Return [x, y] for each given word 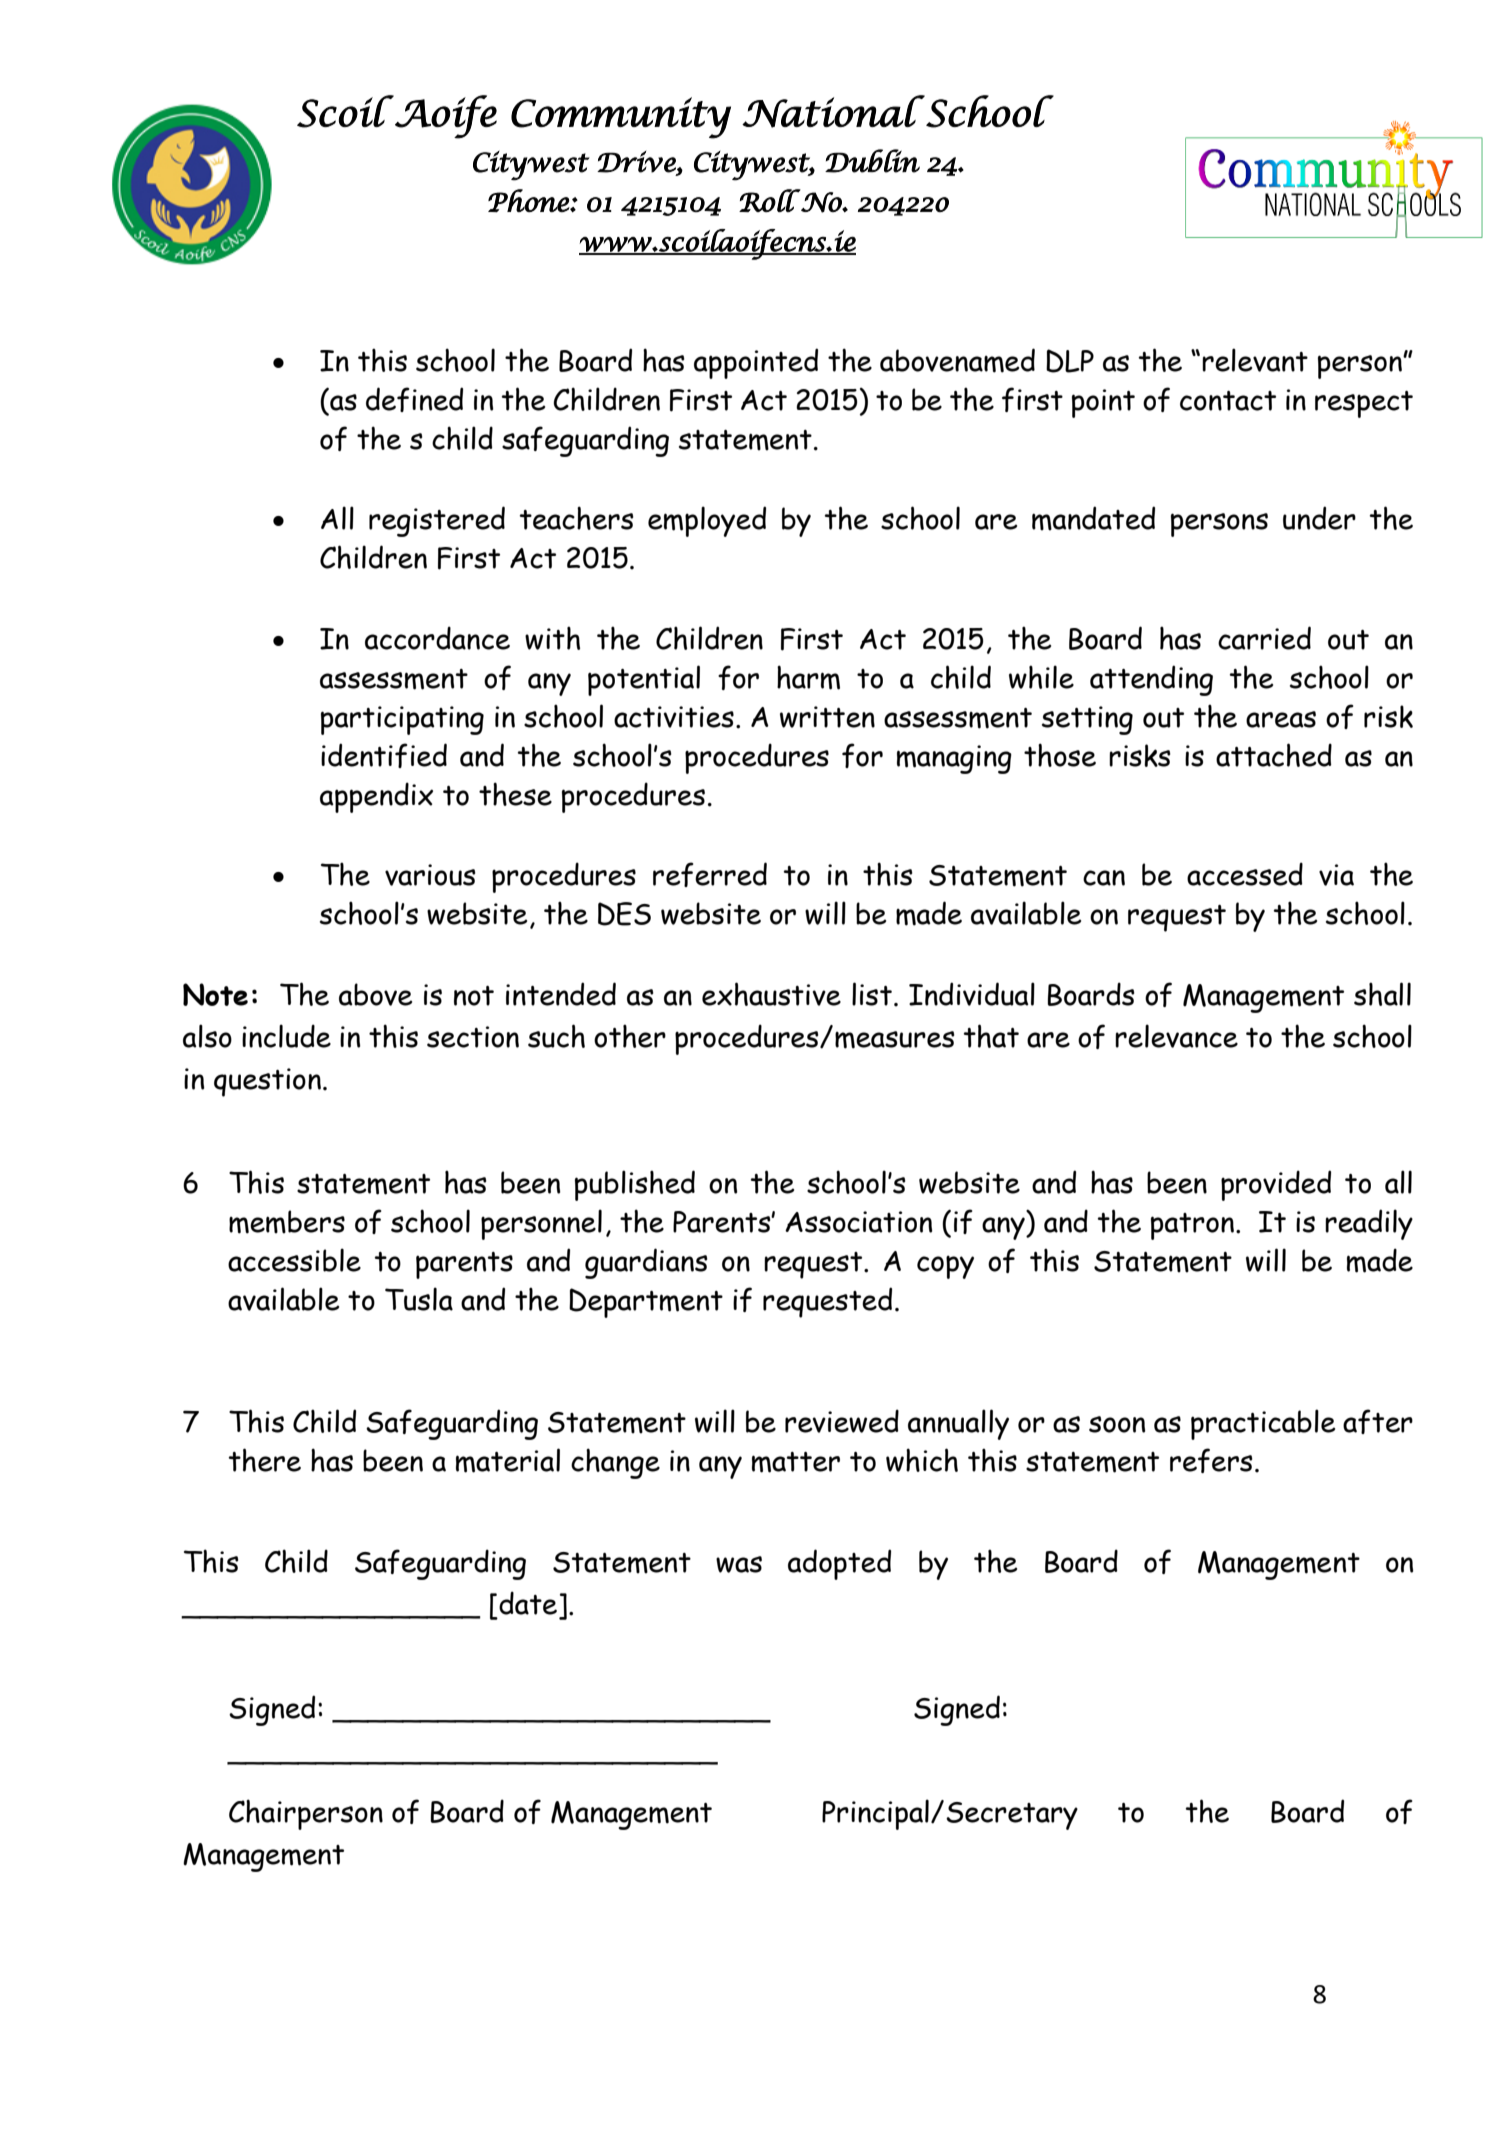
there [265, 1460]
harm [808, 677]
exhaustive [771, 994]
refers [1211, 1460]
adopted [839, 1564]
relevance [1176, 1036]
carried [1264, 638]
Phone [529, 200]
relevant [1255, 360]
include [286, 1036]
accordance [437, 638]
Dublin [872, 161]
